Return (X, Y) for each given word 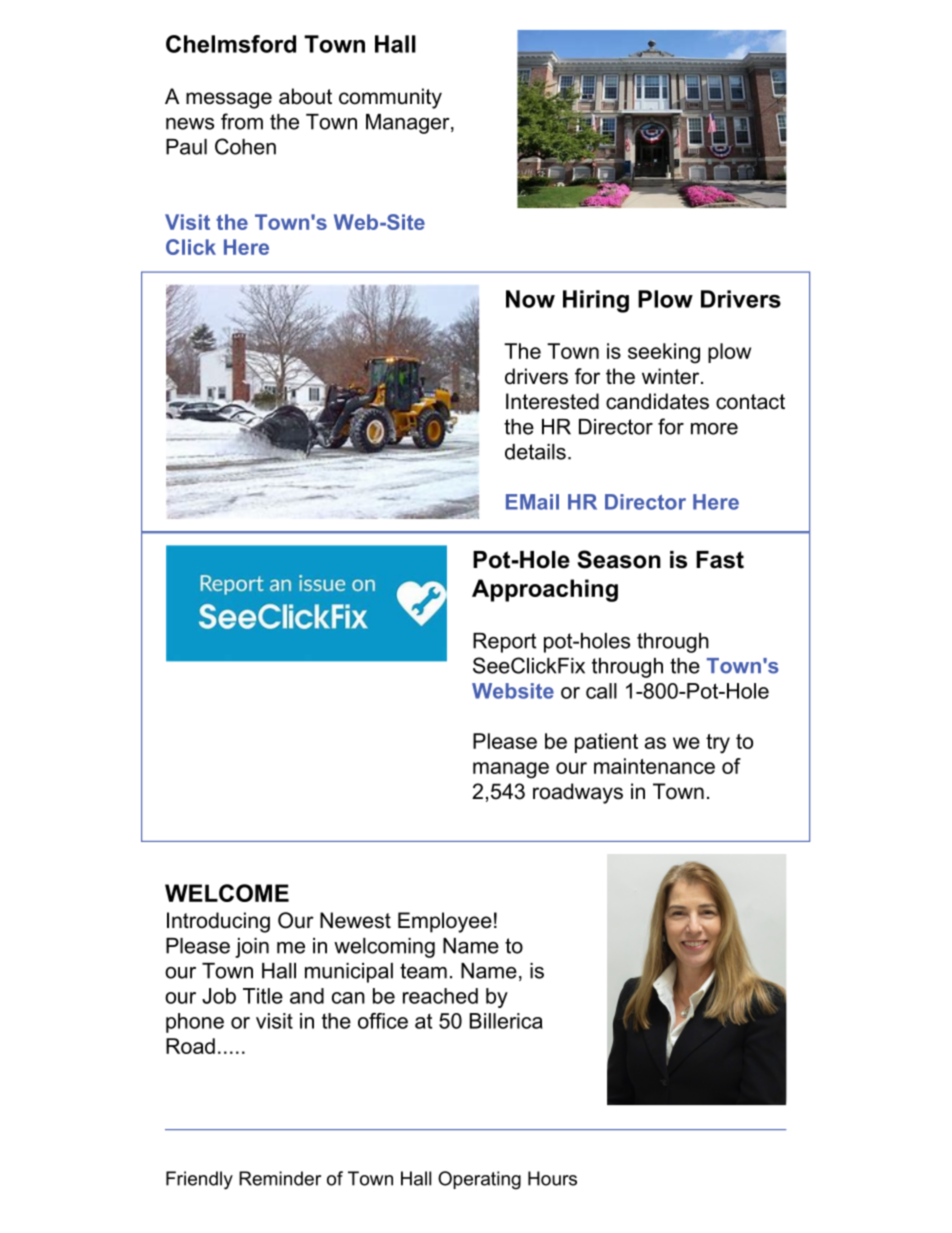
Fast (720, 560)
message (229, 100)
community (390, 98)
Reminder (280, 1178)
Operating (479, 1180)
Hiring (596, 301)
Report (505, 643)
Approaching (545, 590)
